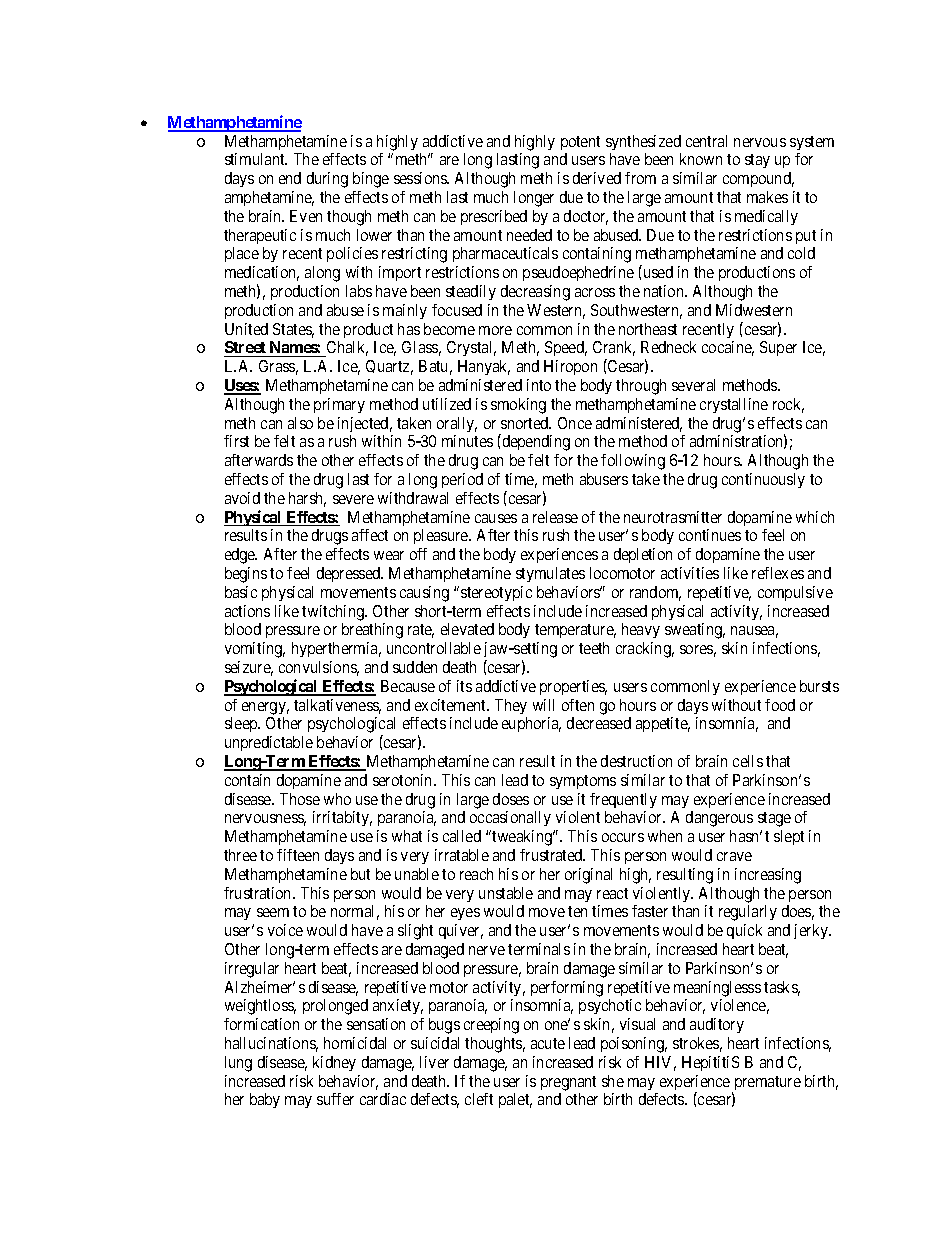 This page has height=1233, width=952. Describe the element at coordinates (763, 480) in the page. I see `continuously` at that location.
